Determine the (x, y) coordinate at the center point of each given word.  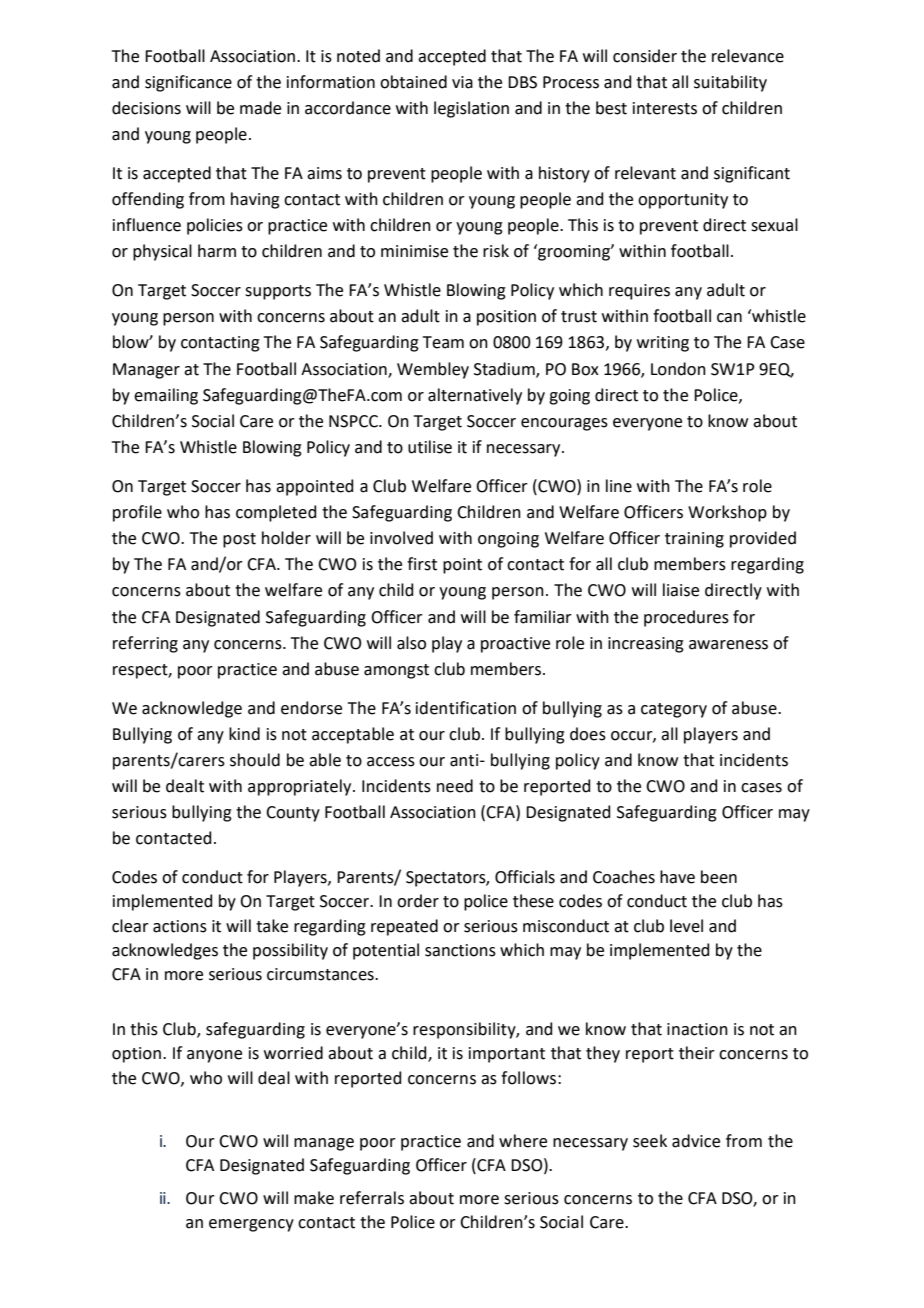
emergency (251, 1225)
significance (188, 83)
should (255, 760)
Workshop (727, 513)
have (677, 877)
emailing (166, 396)
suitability (730, 83)
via (462, 82)
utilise (430, 447)
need (455, 786)
